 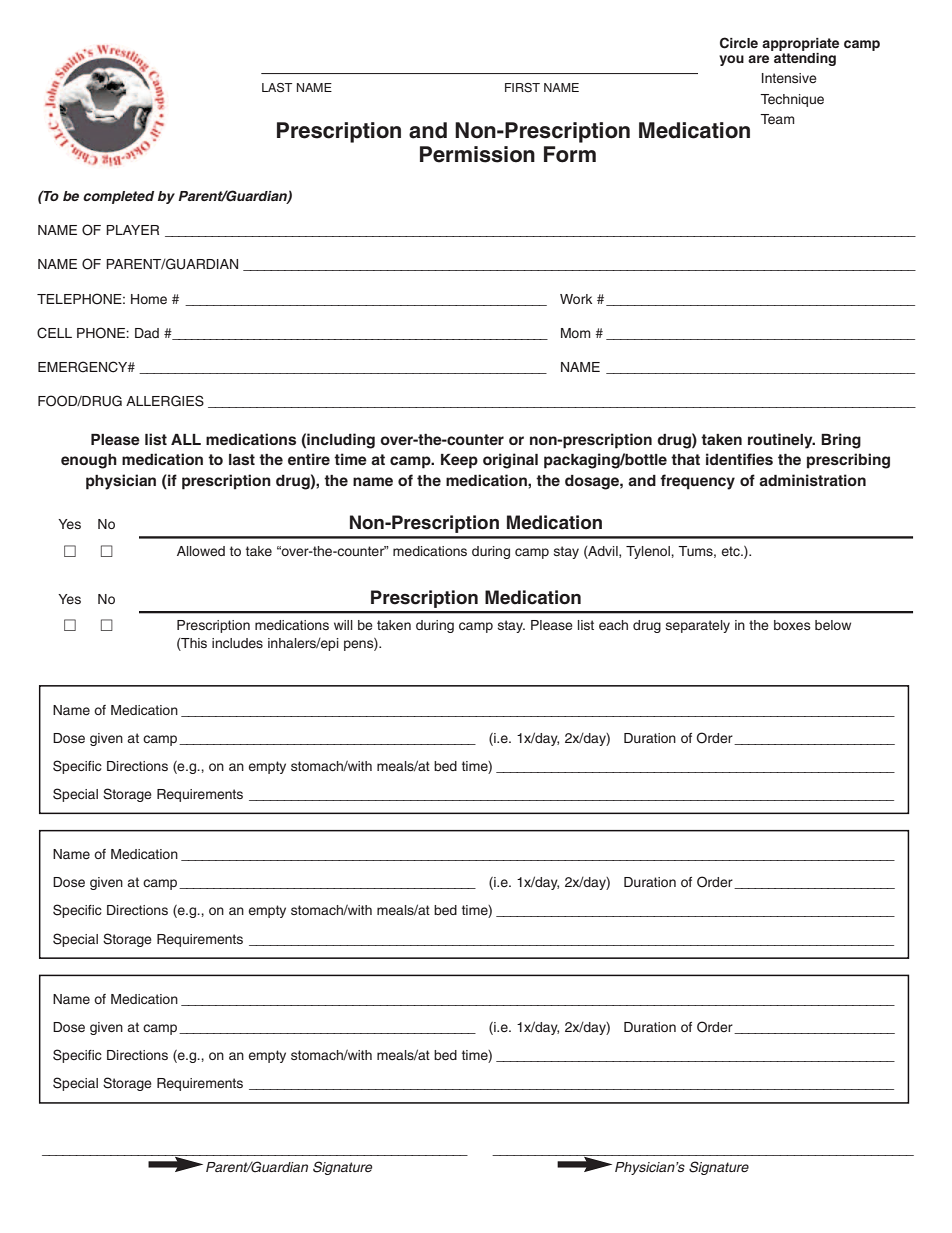 I want to click on Work, so click(x=576, y=299).
